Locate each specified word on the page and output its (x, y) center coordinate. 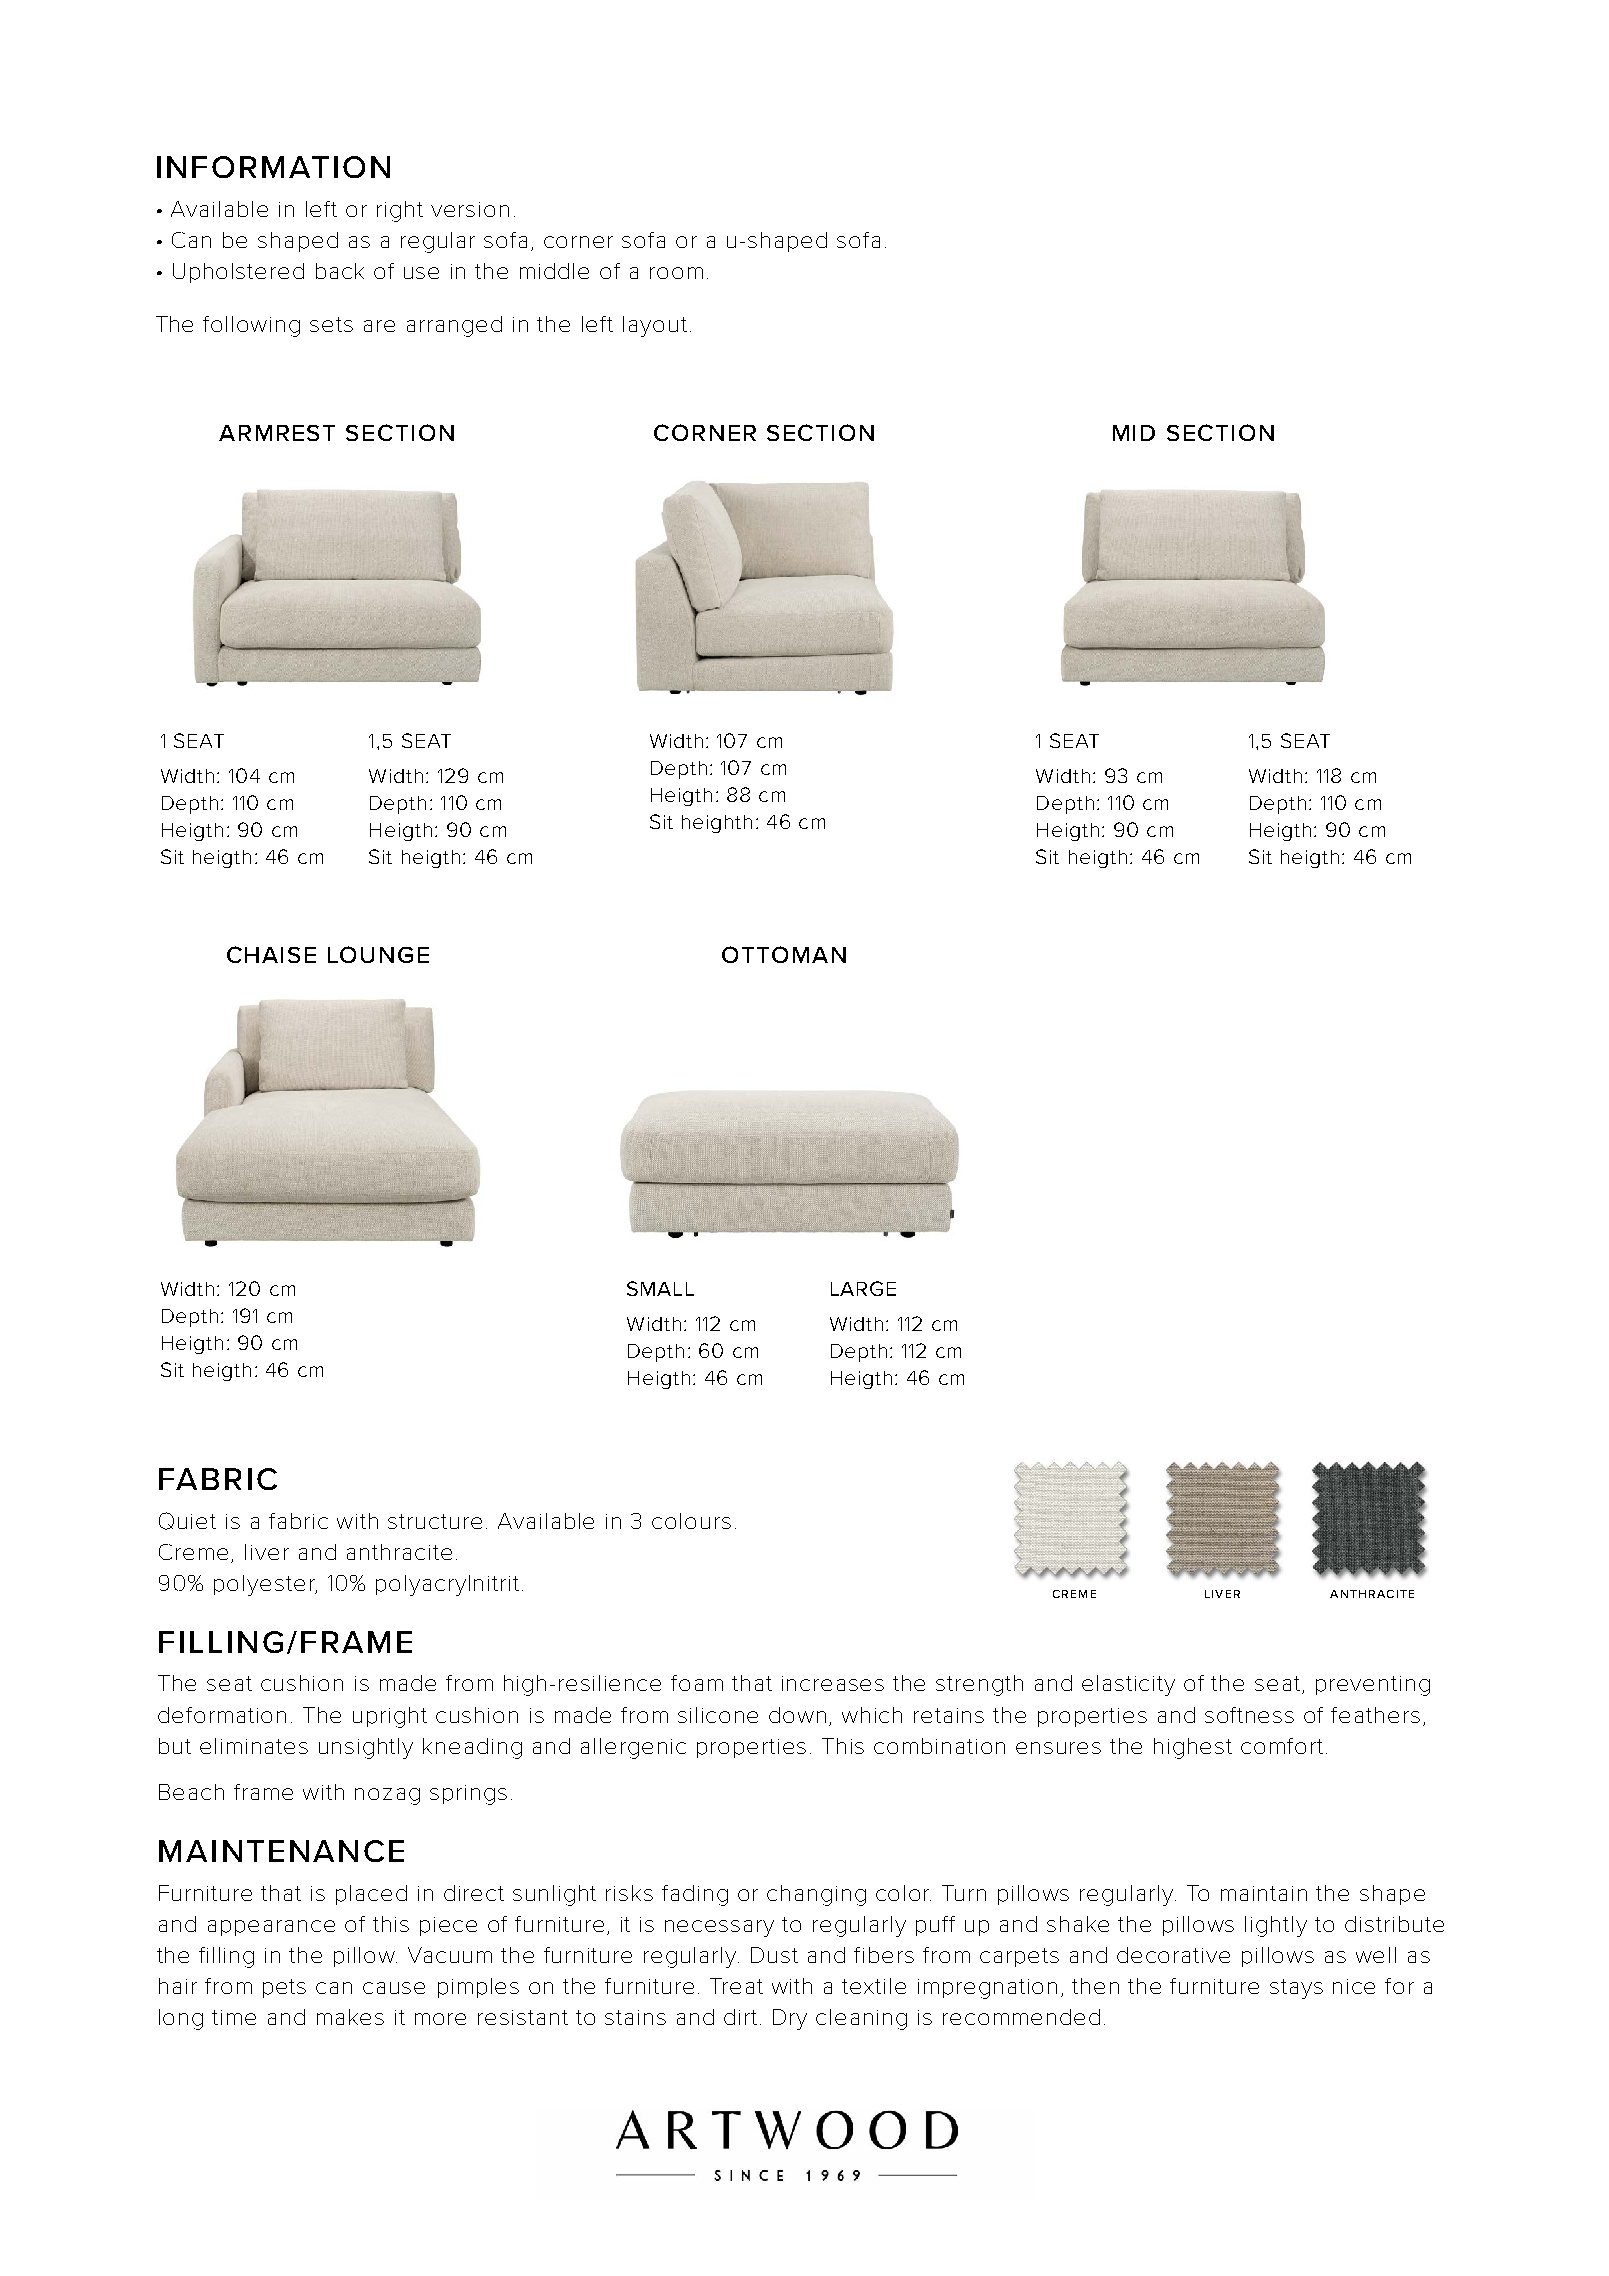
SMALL (660, 1288)
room (676, 273)
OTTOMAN (784, 954)
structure (435, 1521)
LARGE (863, 1288)
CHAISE (271, 954)
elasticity (1128, 1685)
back (340, 271)
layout (655, 326)
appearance (271, 1928)
